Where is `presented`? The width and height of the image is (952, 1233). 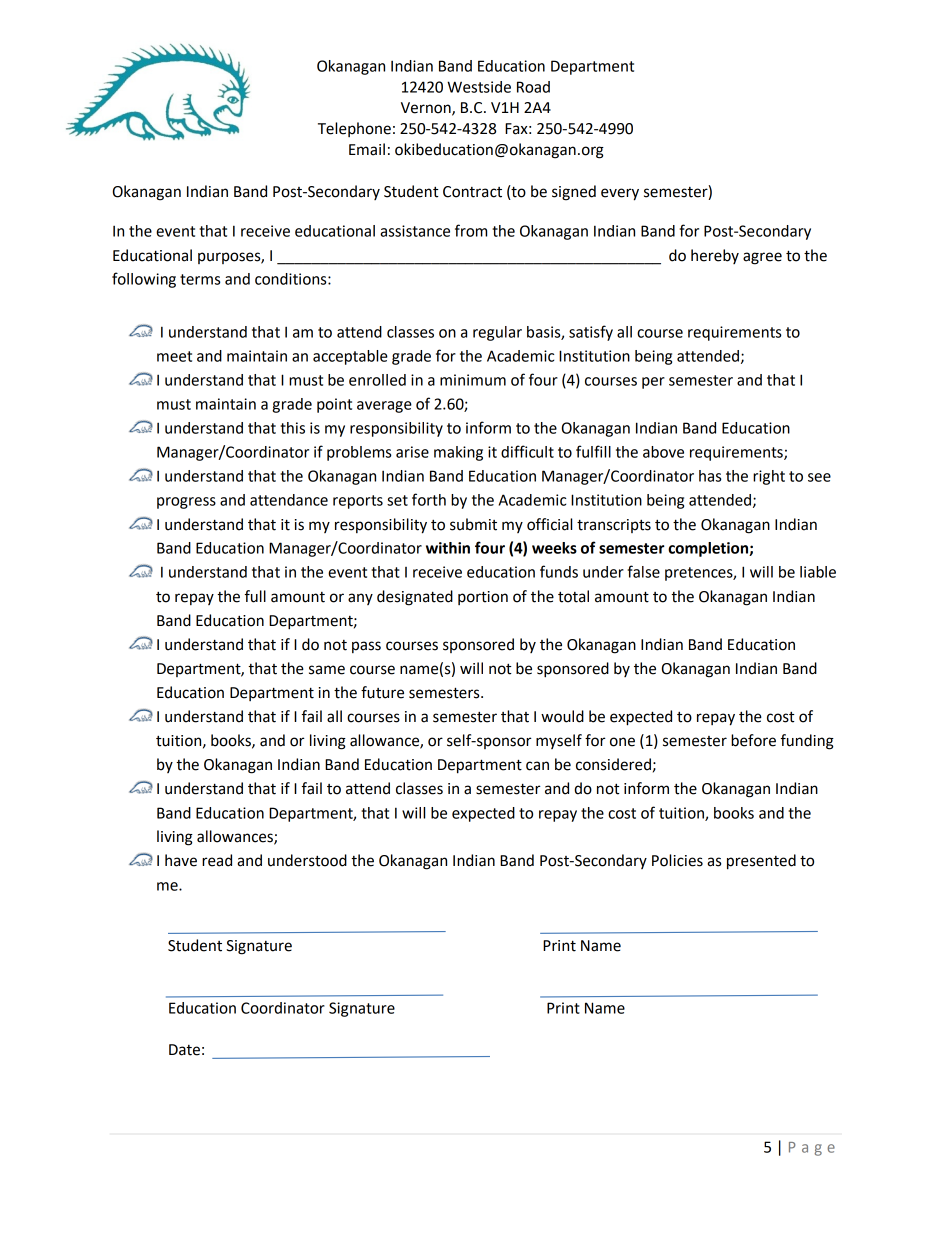
presented is located at coordinates (761, 862).
